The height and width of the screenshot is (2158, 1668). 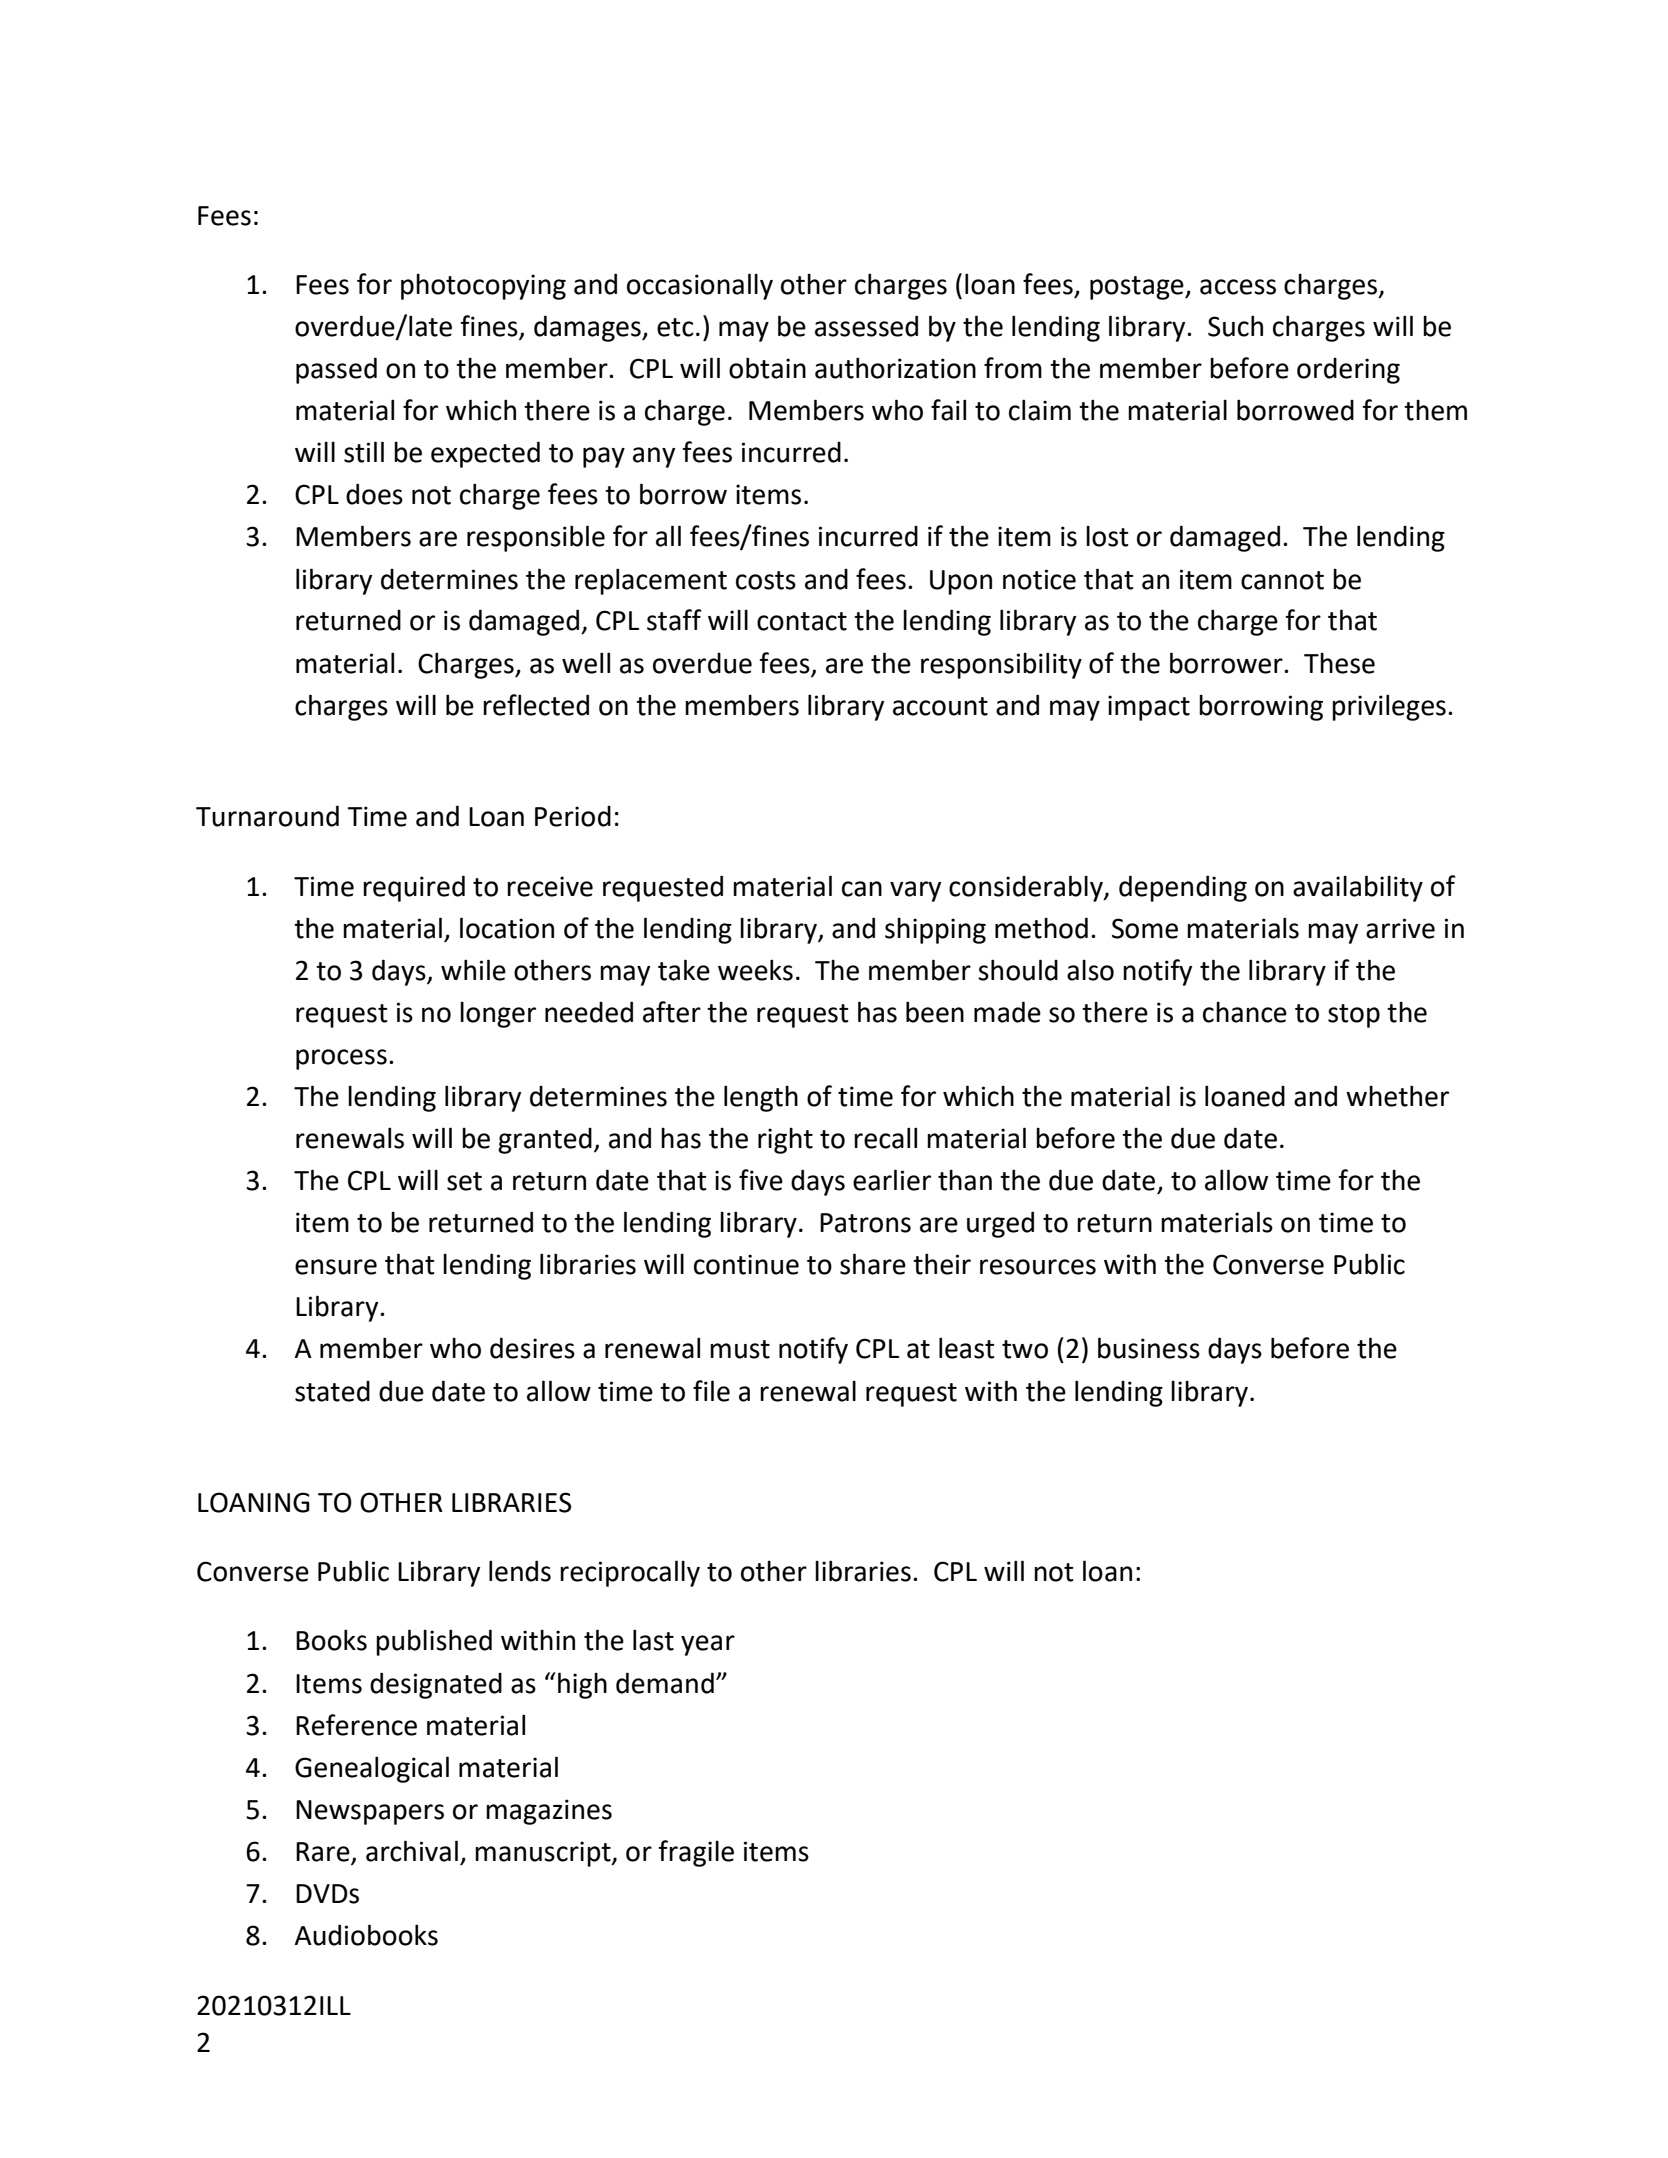 I want to click on Such, so click(x=1235, y=326).
